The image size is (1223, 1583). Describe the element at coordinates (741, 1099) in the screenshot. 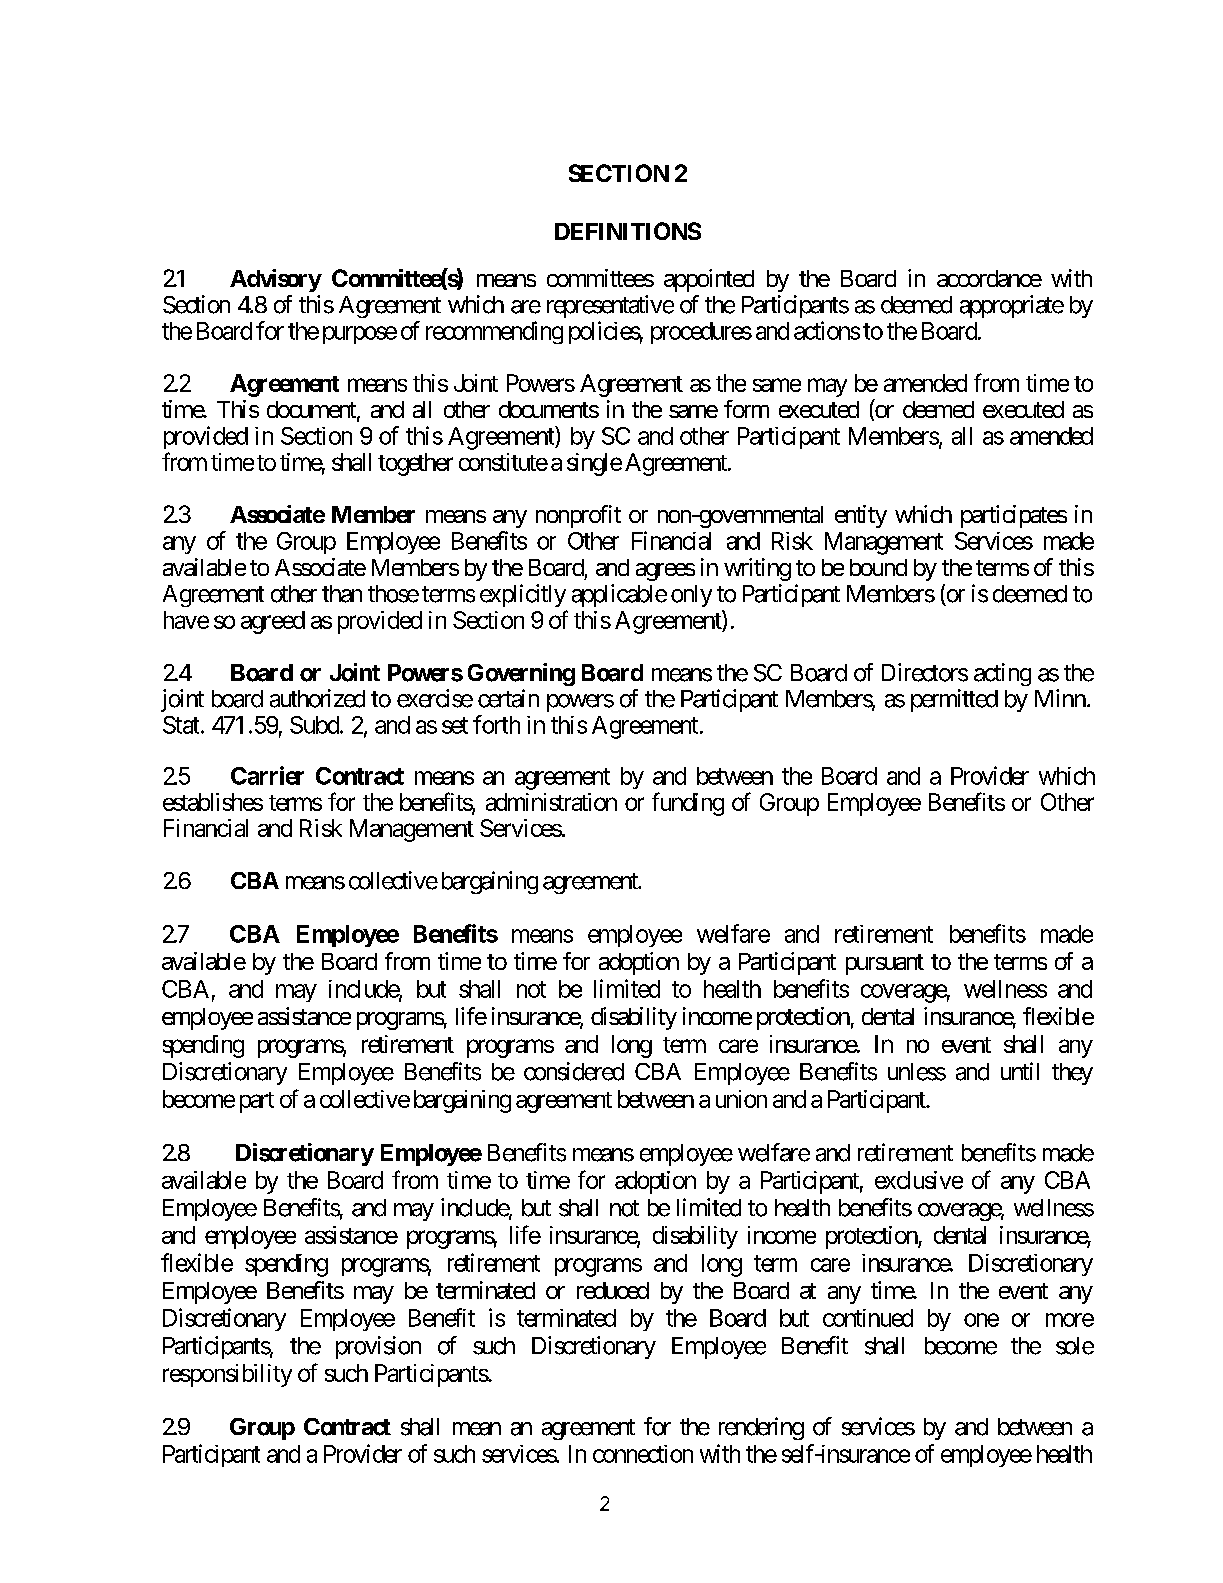

I see `union` at that location.
